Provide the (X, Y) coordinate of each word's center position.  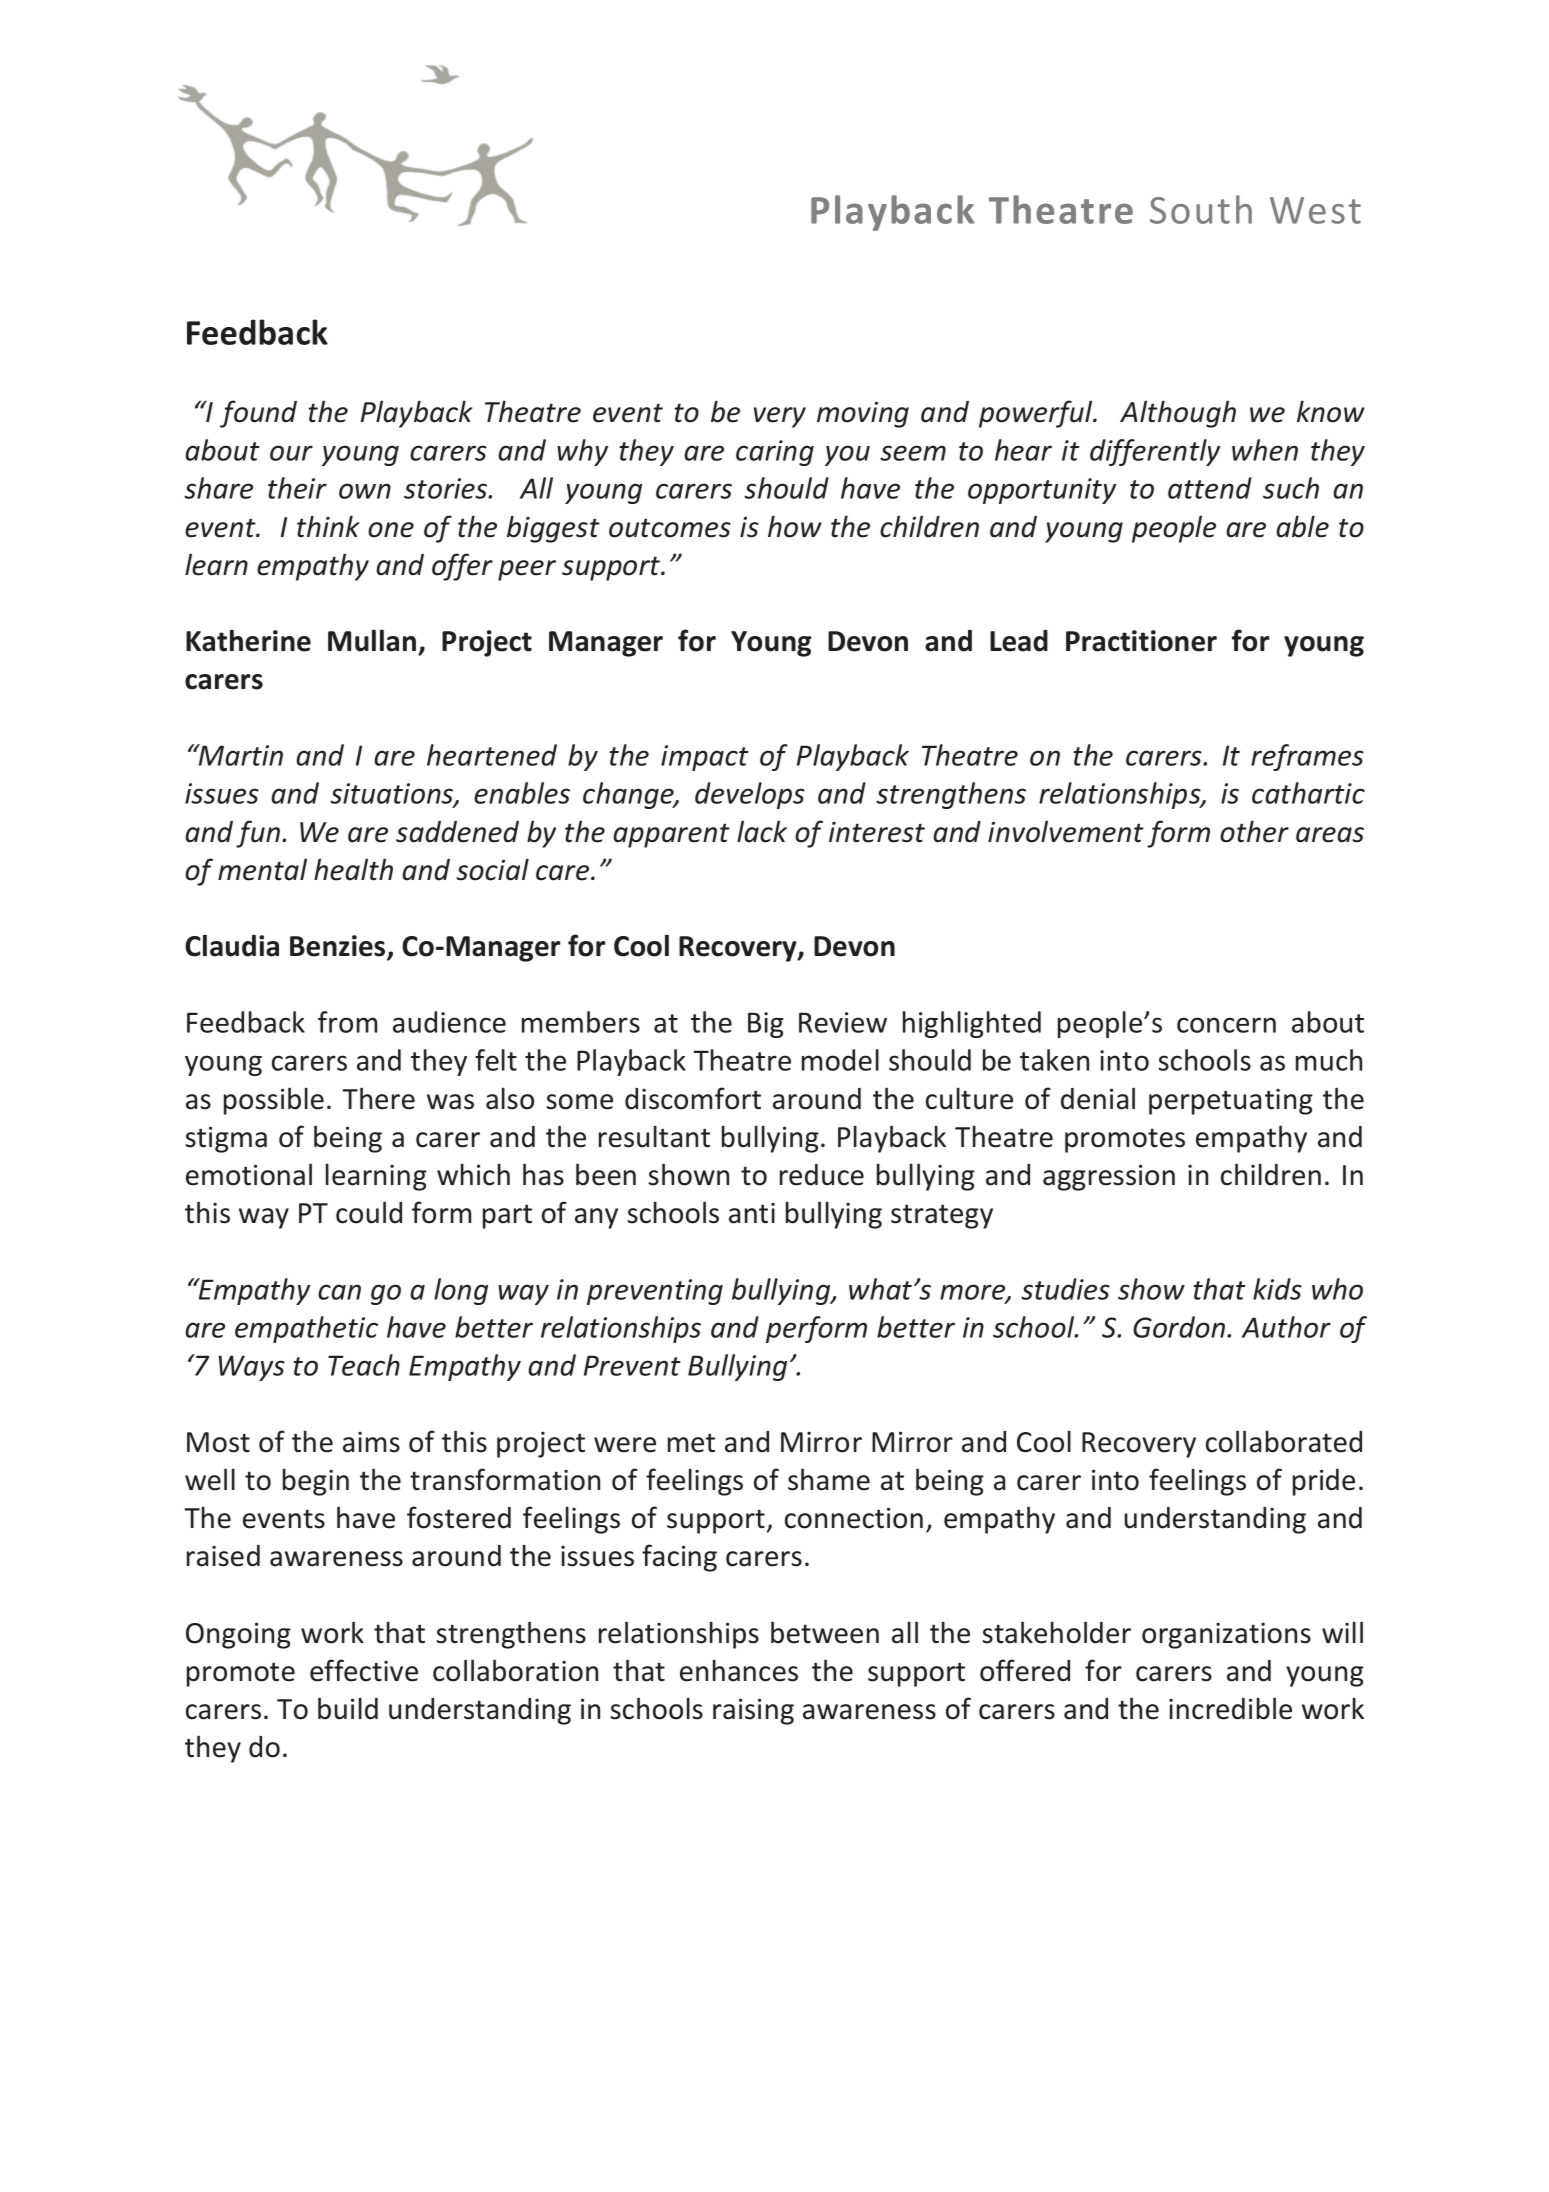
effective (364, 1670)
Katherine (248, 640)
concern (1226, 1025)
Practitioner (1141, 641)
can (339, 1292)
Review (843, 1022)
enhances (739, 1670)
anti (752, 1213)
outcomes (670, 528)
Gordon (1180, 1327)
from (347, 1022)
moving (863, 414)
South (1201, 209)
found (258, 414)
